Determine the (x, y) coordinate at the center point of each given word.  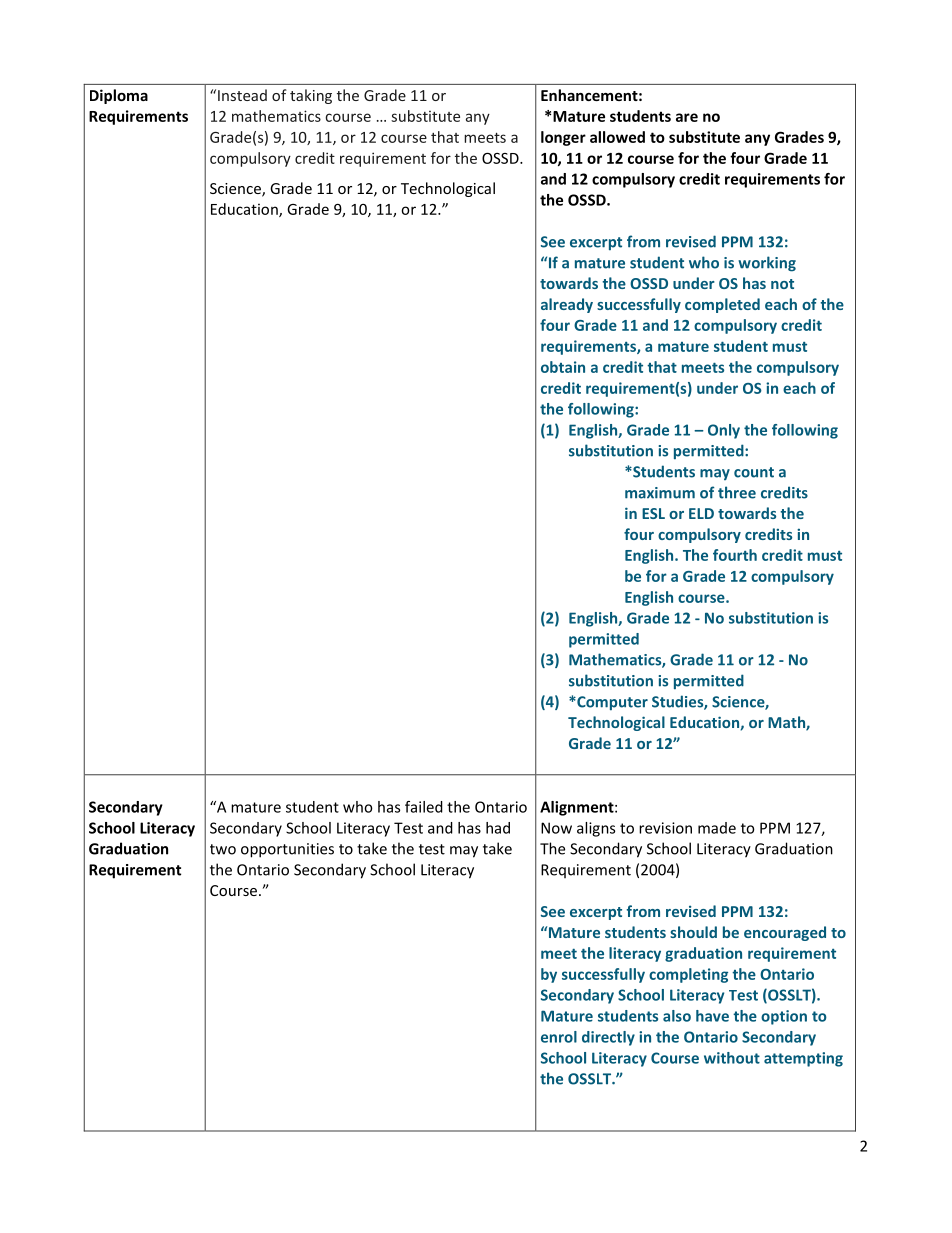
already (567, 305)
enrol (559, 1037)
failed (424, 807)
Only (724, 431)
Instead (242, 95)
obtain (563, 367)
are (687, 117)
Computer (611, 703)
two (223, 849)
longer (563, 138)
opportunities (287, 850)
